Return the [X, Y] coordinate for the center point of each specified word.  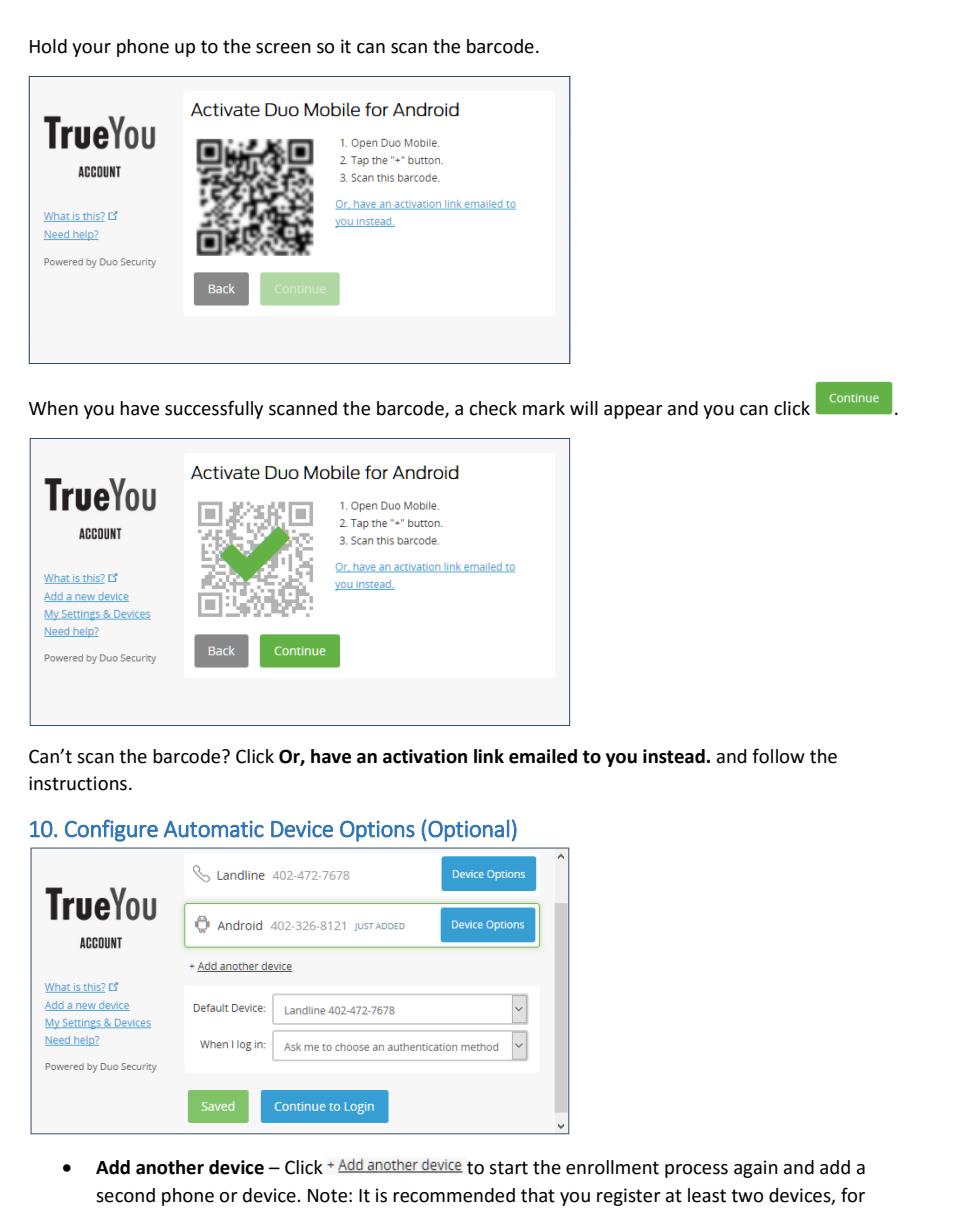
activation [425, 756]
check [493, 408]
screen [283, 48]
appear [633, 412]
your [91, 50]
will [584, 408]
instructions [78, 783]
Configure [111, 830]
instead [674, 756]
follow [778, 756]
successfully [214, 409]
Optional [467, 831]
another [170, 1167]
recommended [454, 1195]
